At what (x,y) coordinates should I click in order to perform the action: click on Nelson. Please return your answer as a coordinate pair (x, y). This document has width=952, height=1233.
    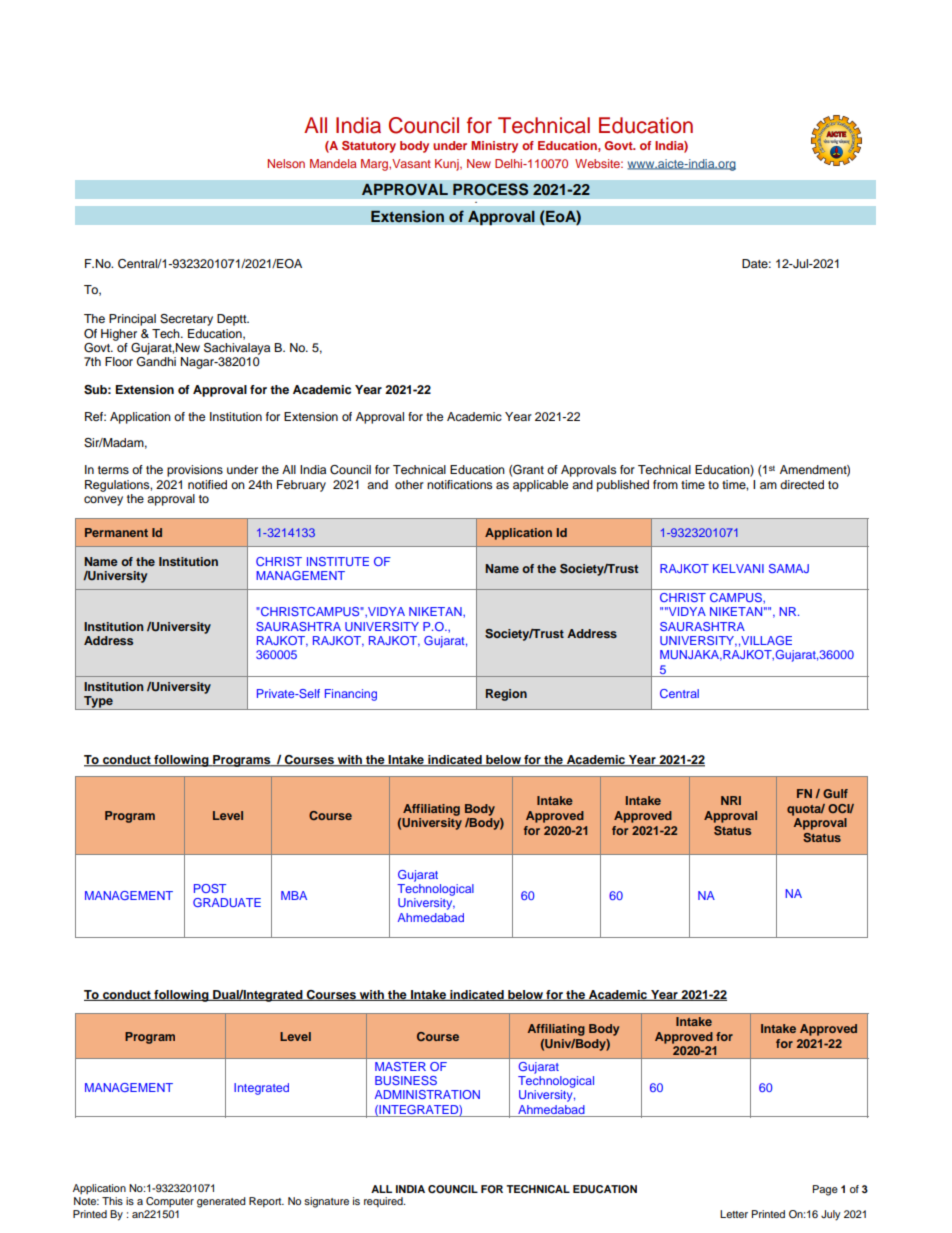
    Looking at the image, I should click on (286, 163).
